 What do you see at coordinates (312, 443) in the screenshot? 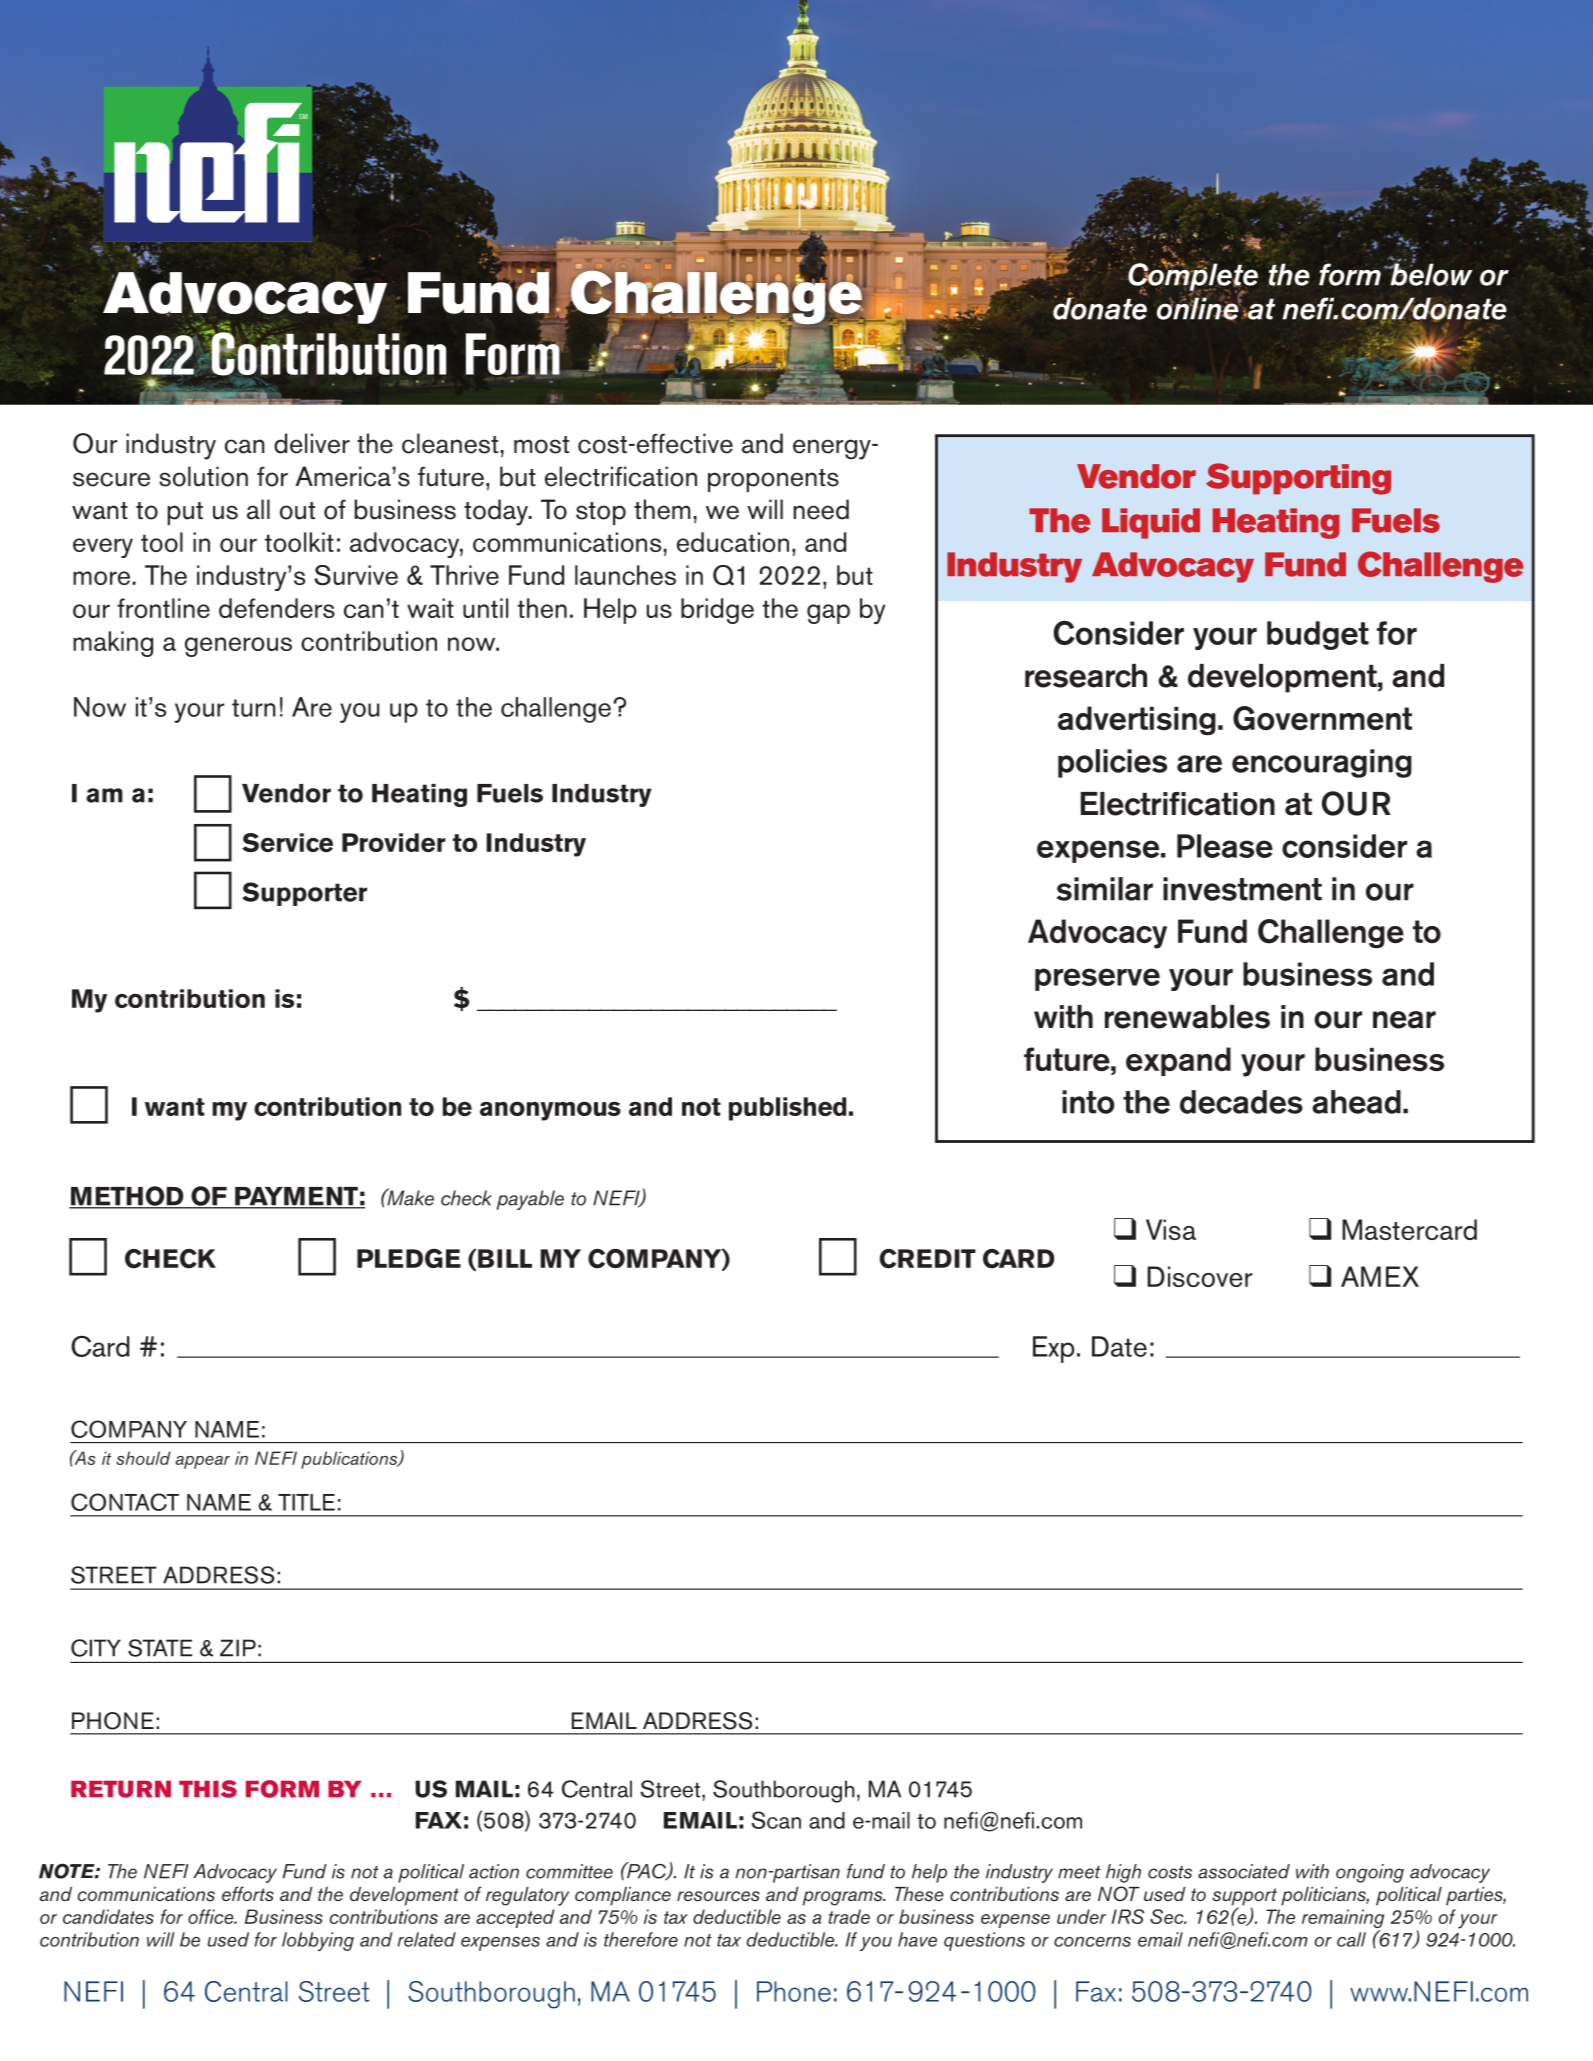
I see `deliver` at bounding box center [312, 443].
